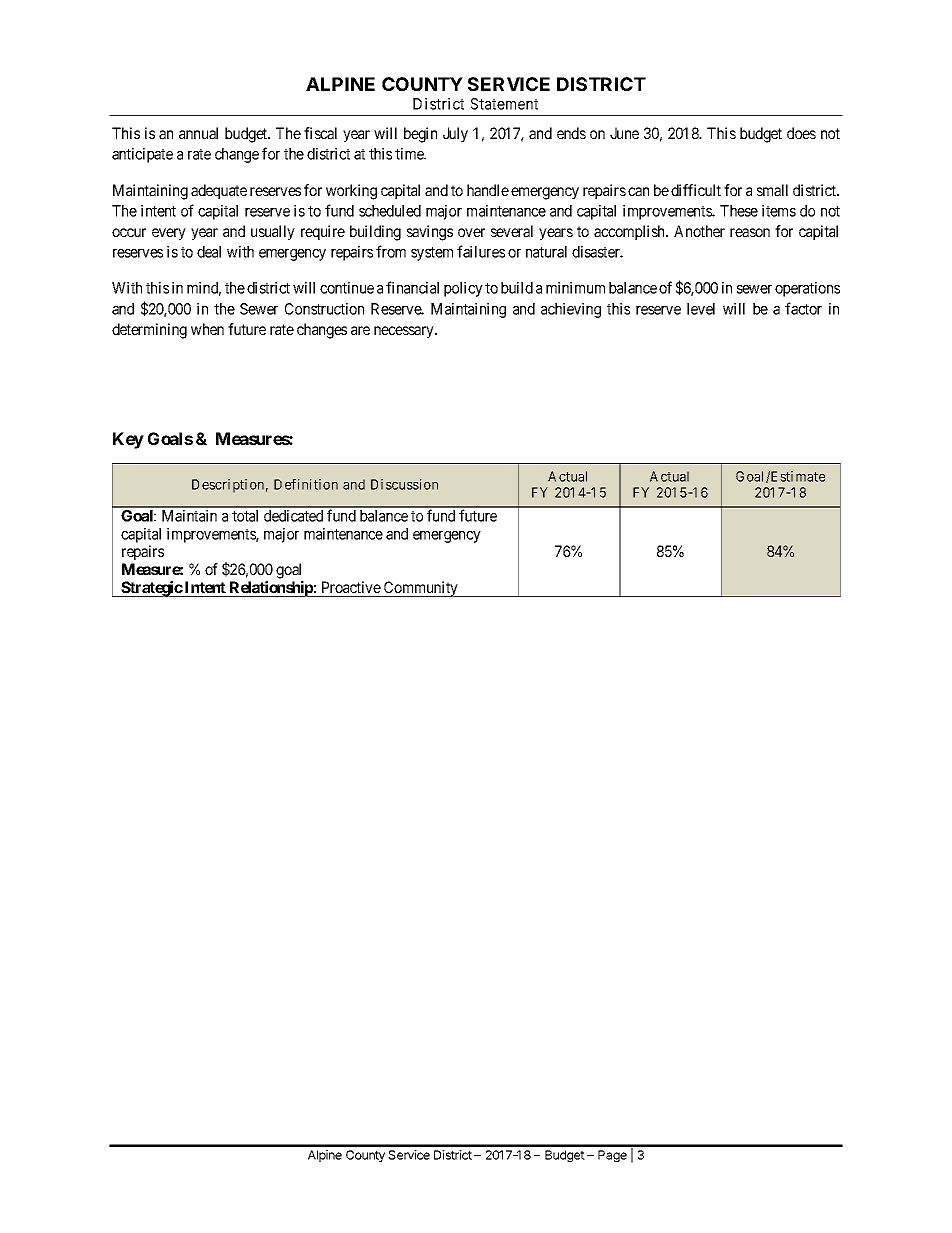 This page has width=952, height=1233. I want to click on Community, so click(421, 589).
